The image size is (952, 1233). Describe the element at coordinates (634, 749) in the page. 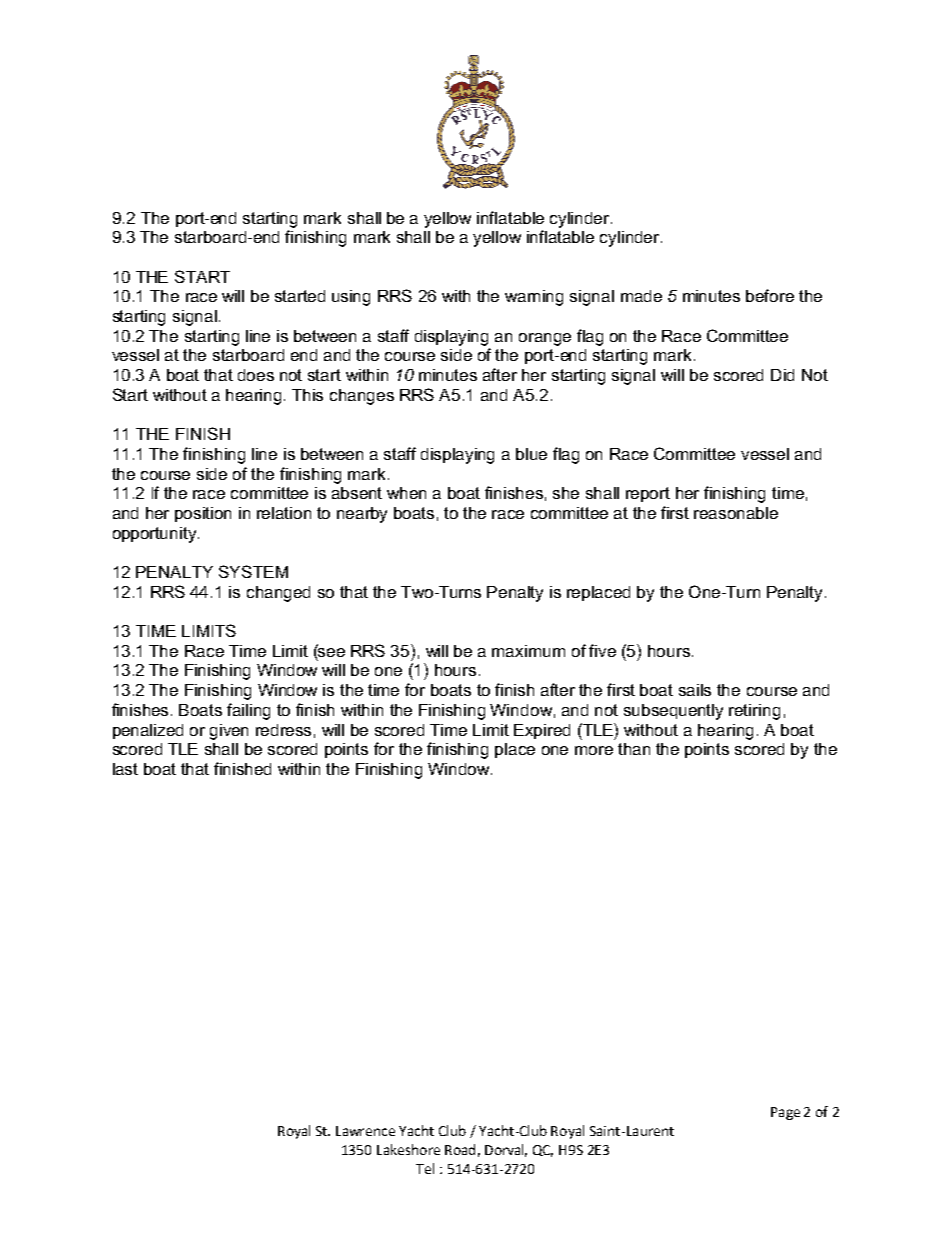

I see `than` at that location.
